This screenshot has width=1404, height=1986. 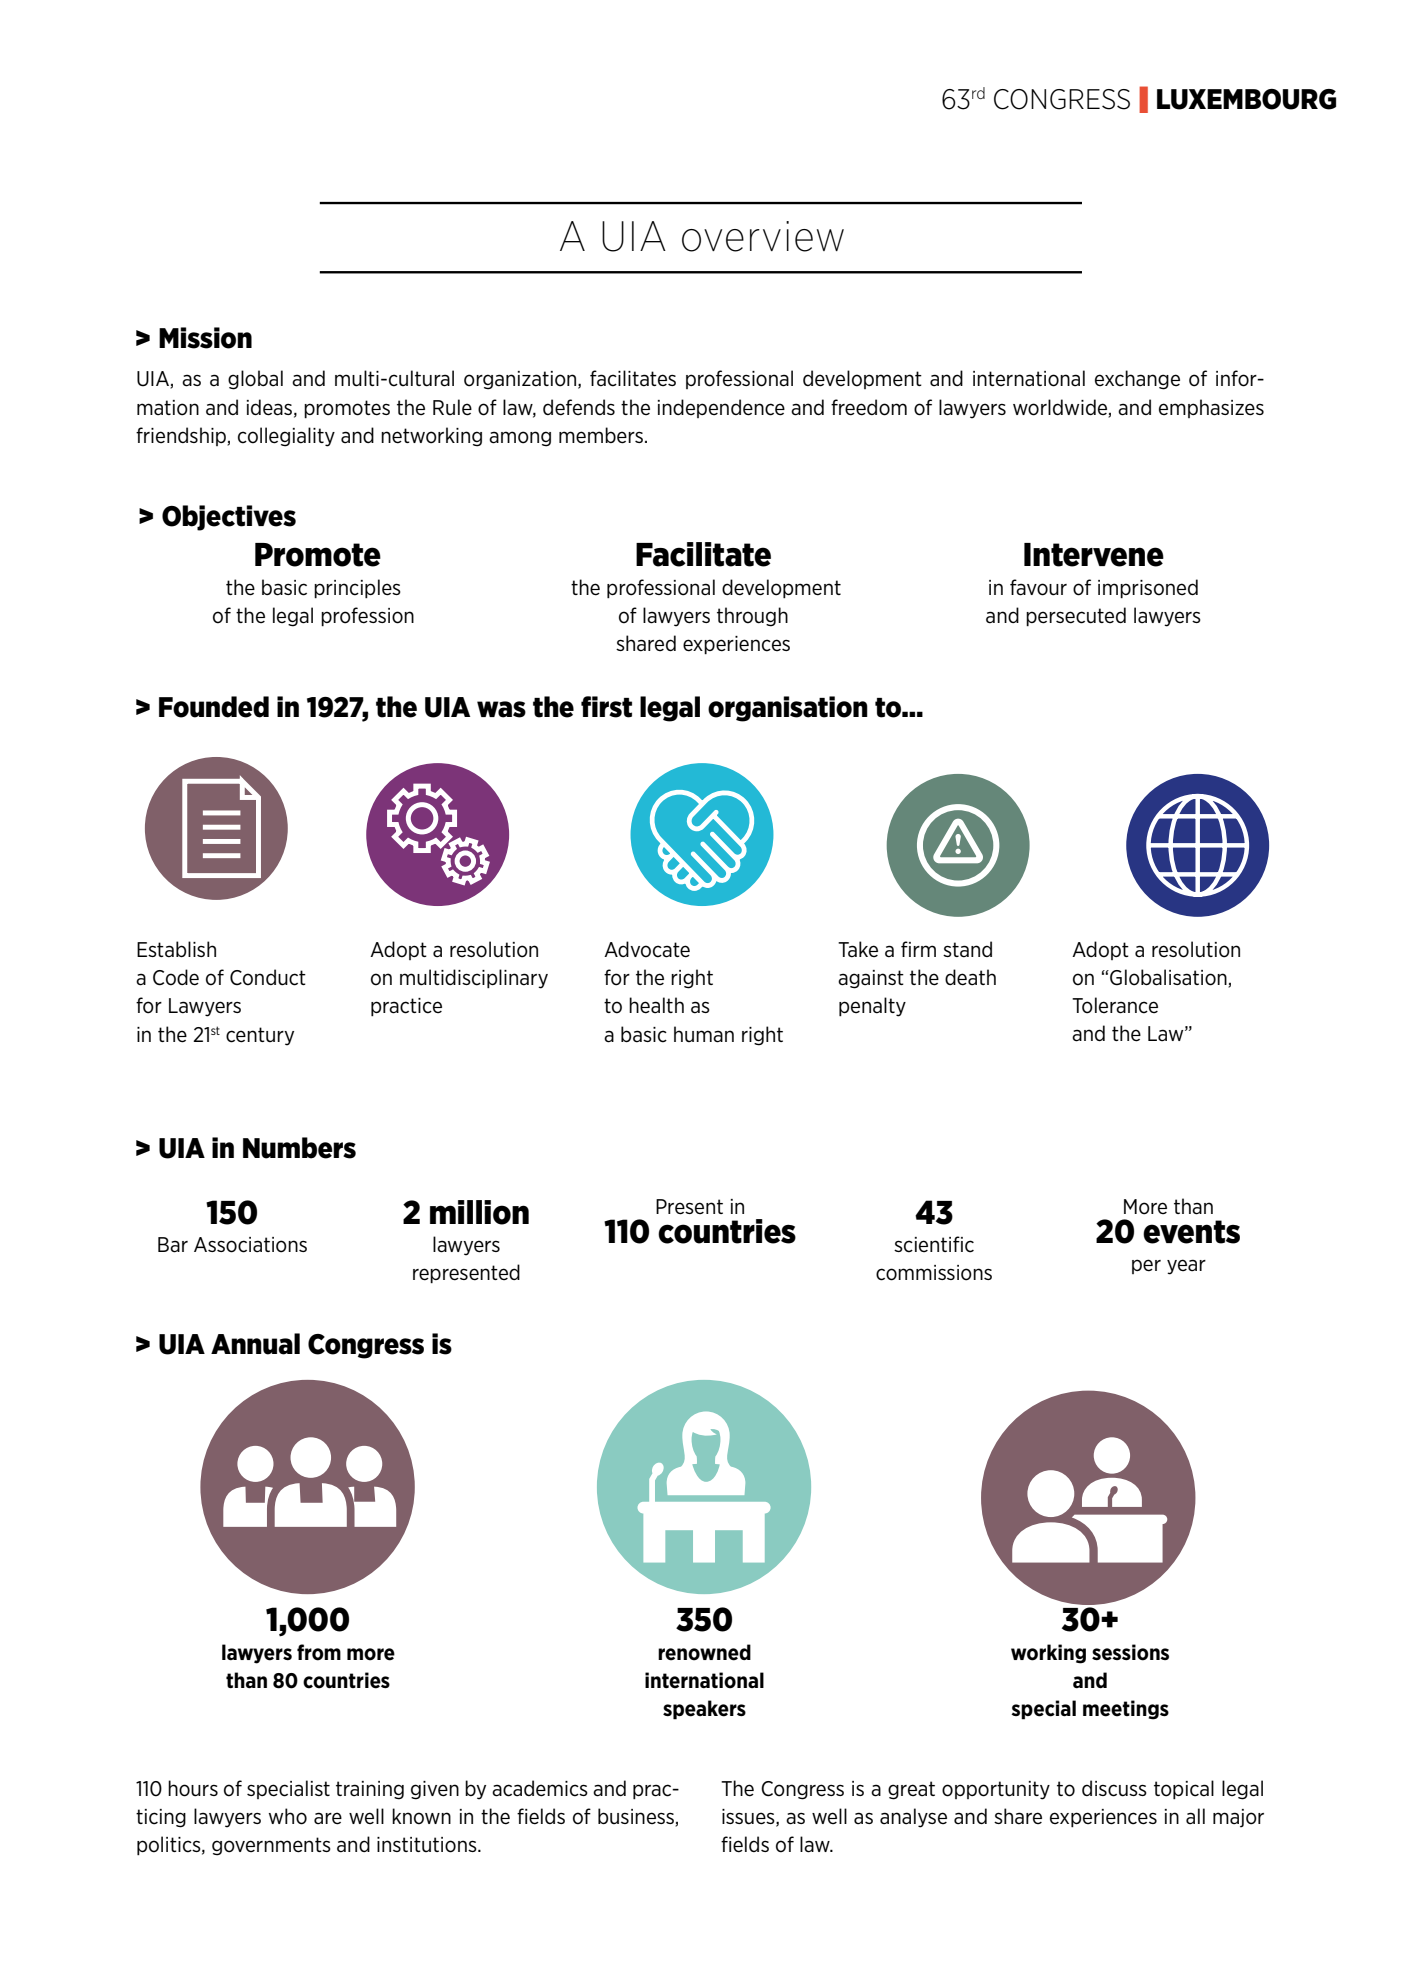 I want to click on LUXEMBOURG, so click(x=1246, y=99).
